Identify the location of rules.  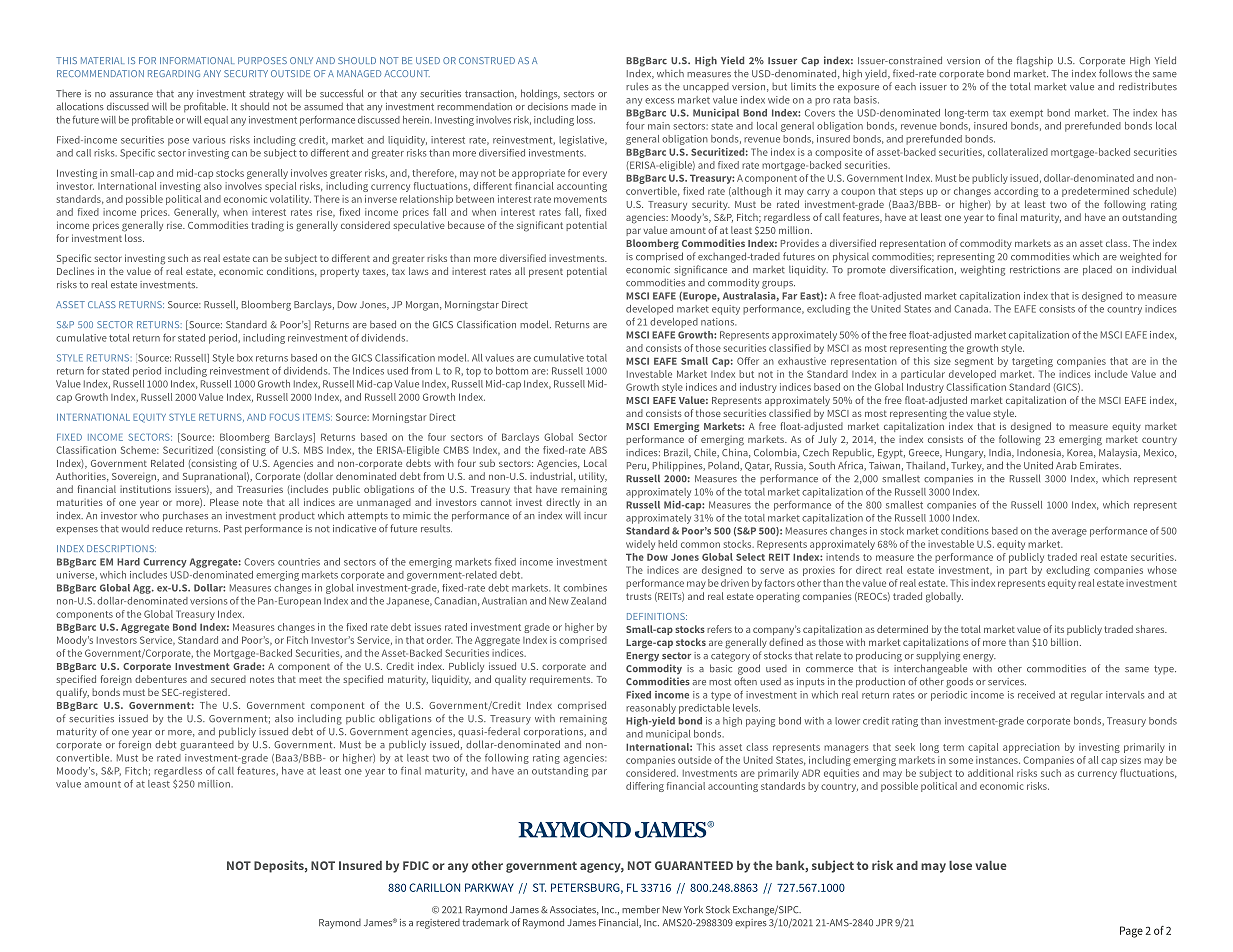
(637, 87).
